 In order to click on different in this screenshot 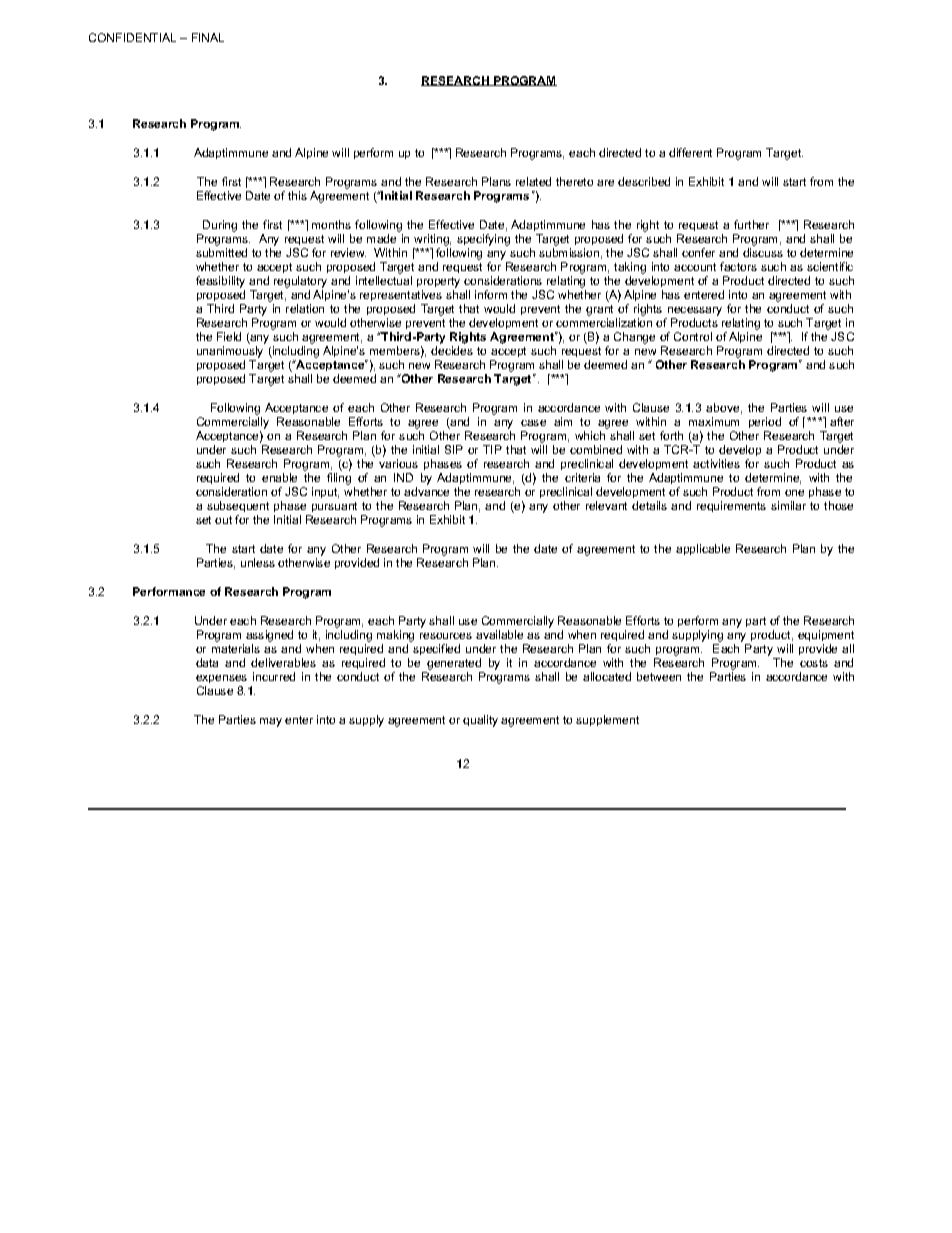, I will do `click(690, 152)`.
